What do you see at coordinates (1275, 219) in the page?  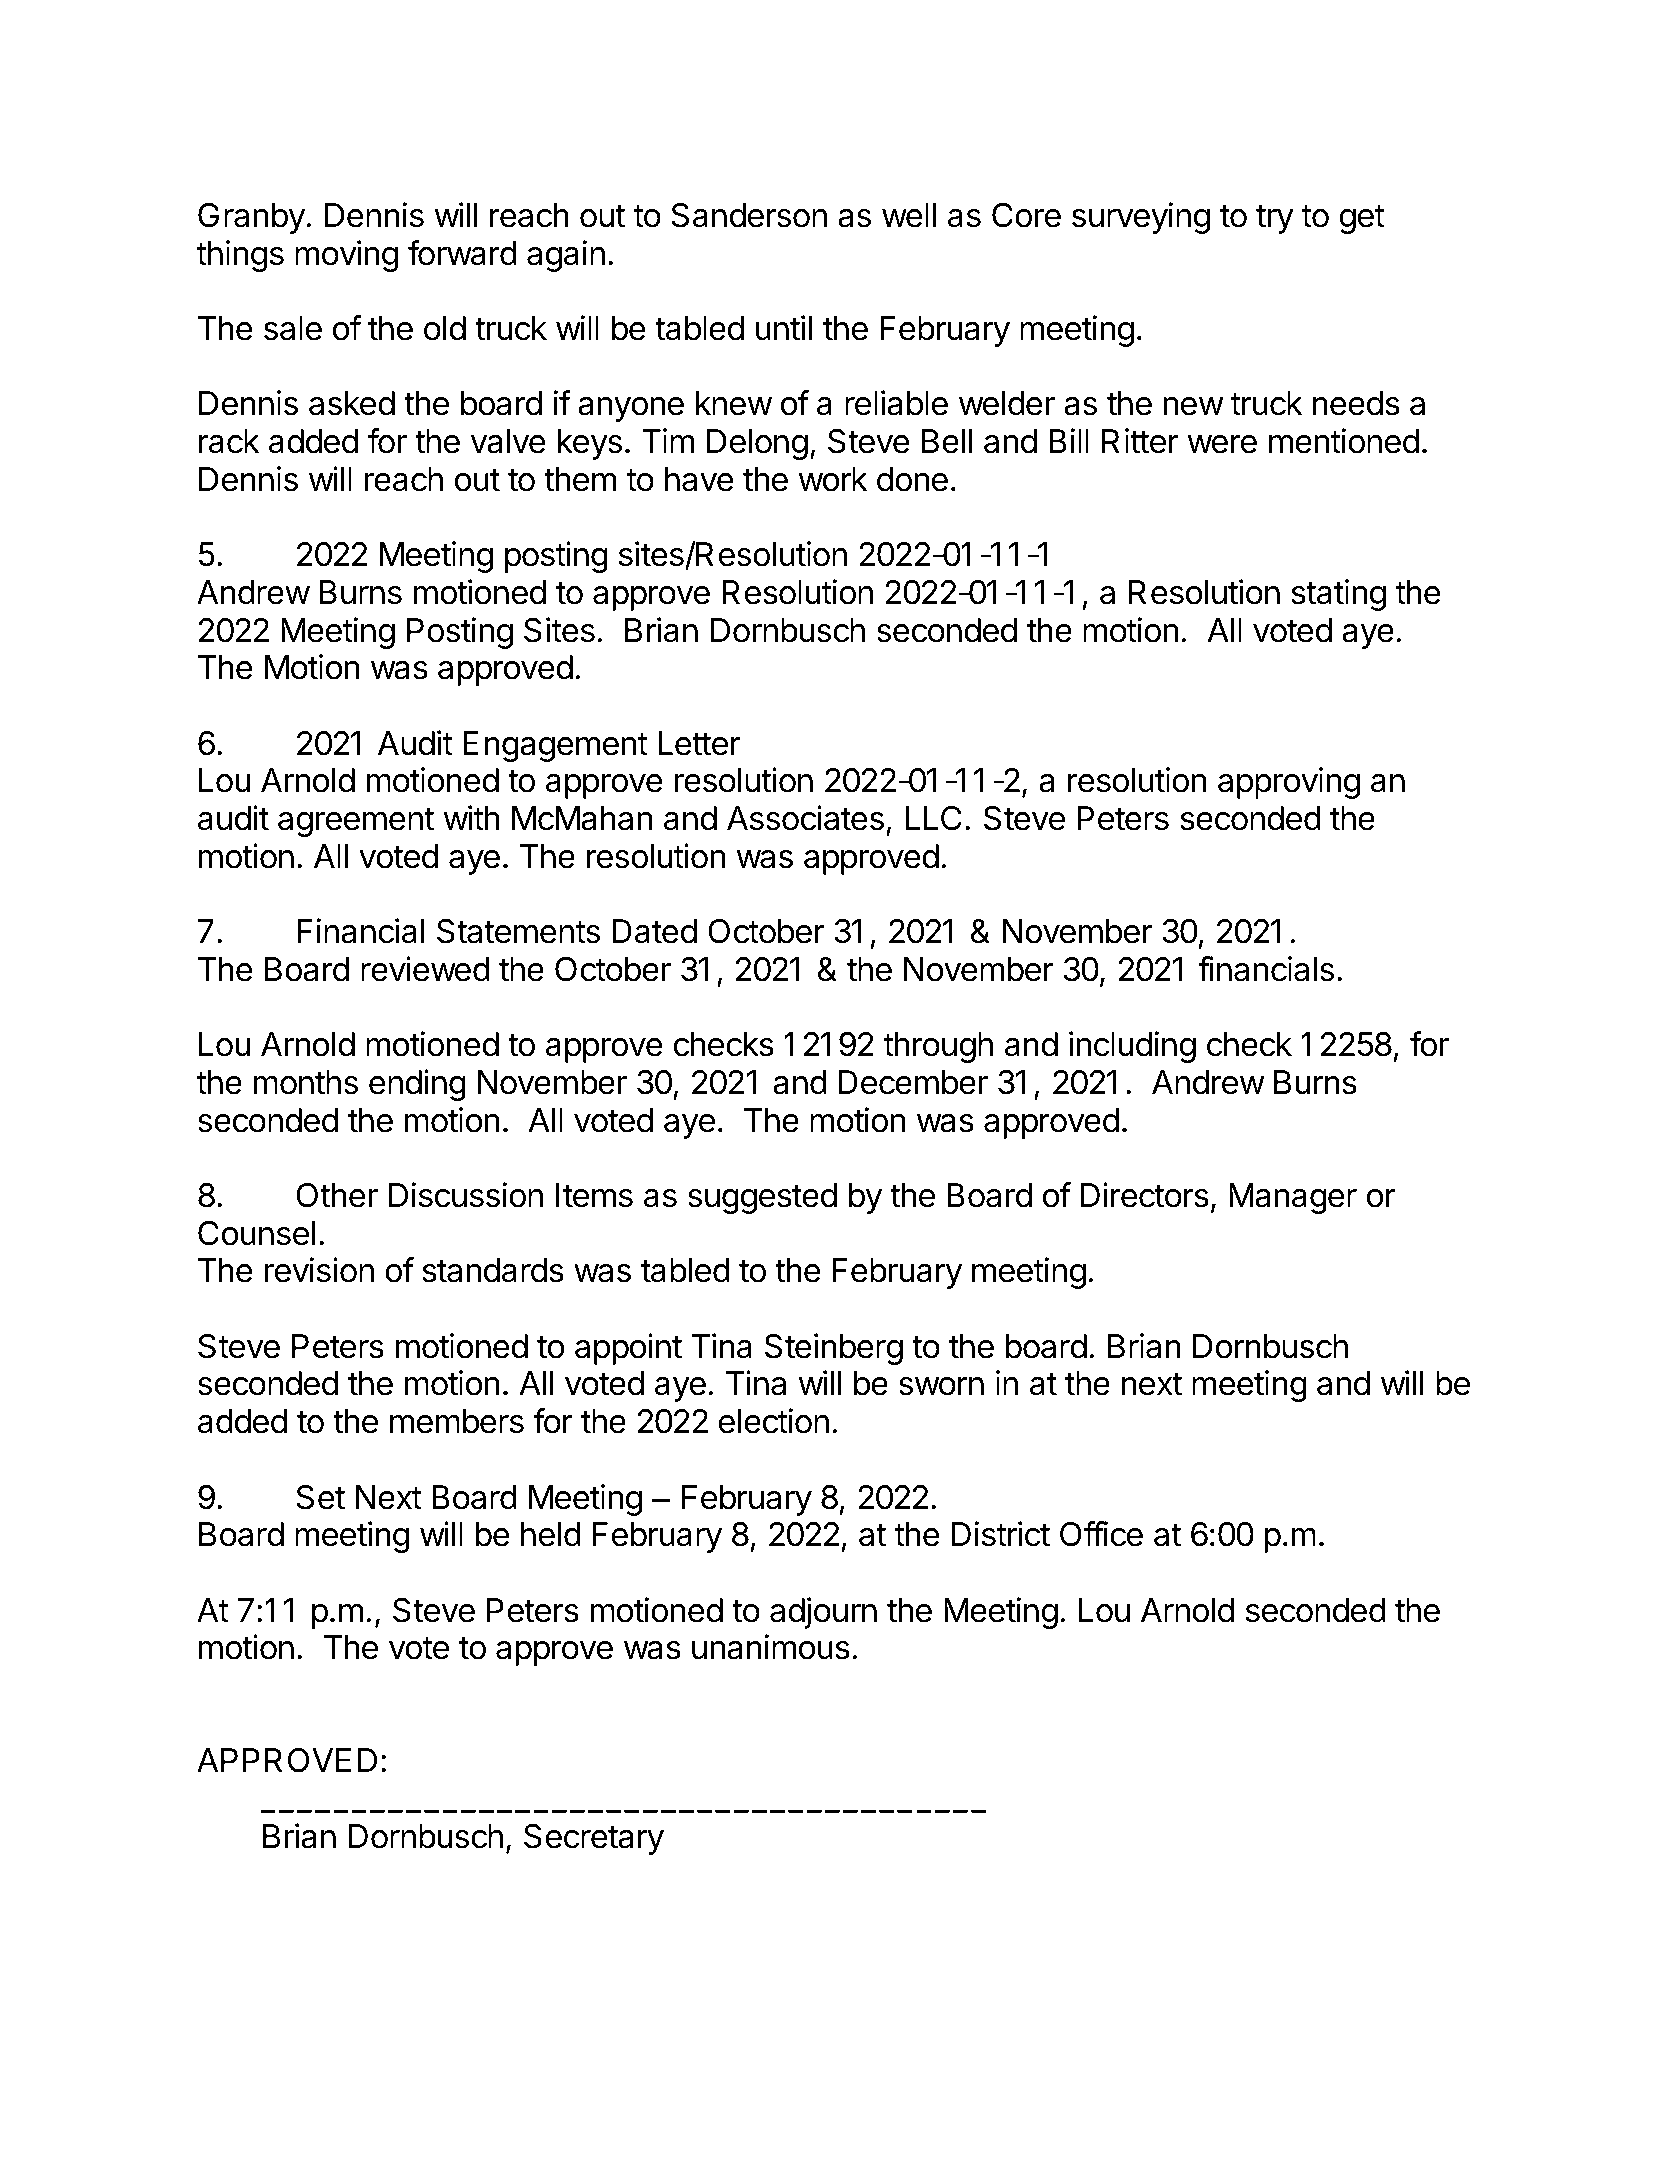 I see `try` at bounding box center [1275, 219].
